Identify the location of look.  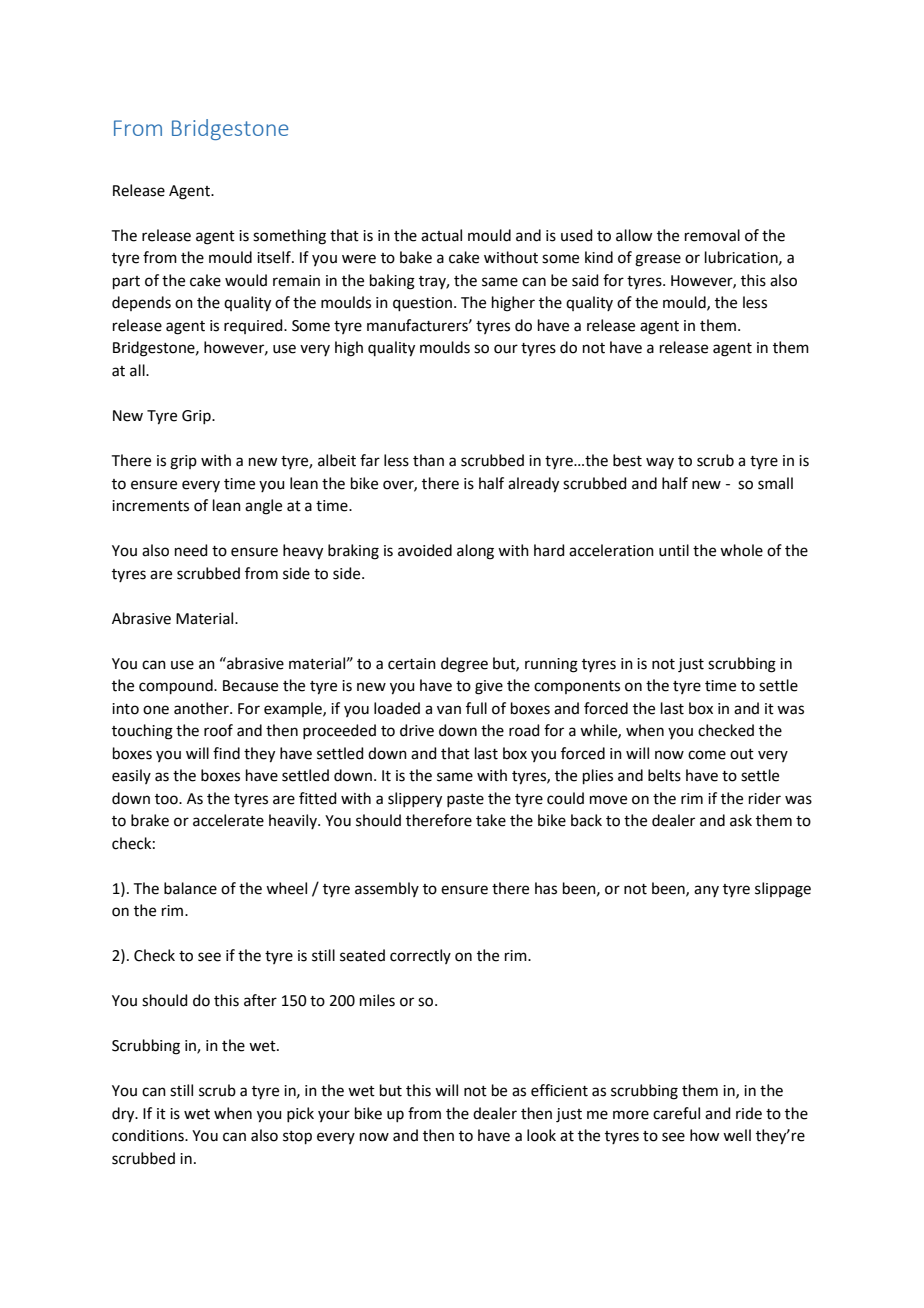
(541, 1135).
